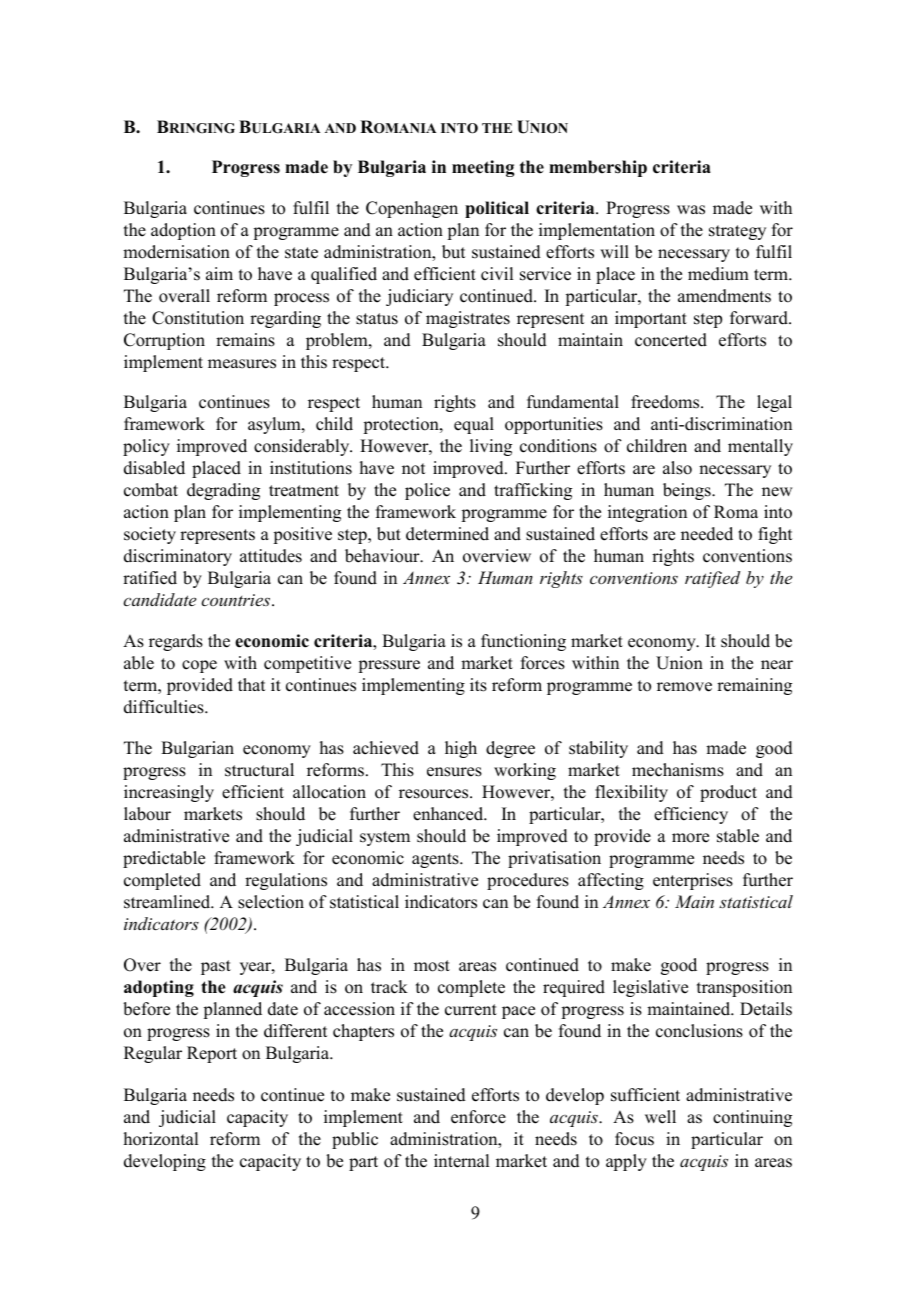  I want to click on asylum, so click(275, 425).
